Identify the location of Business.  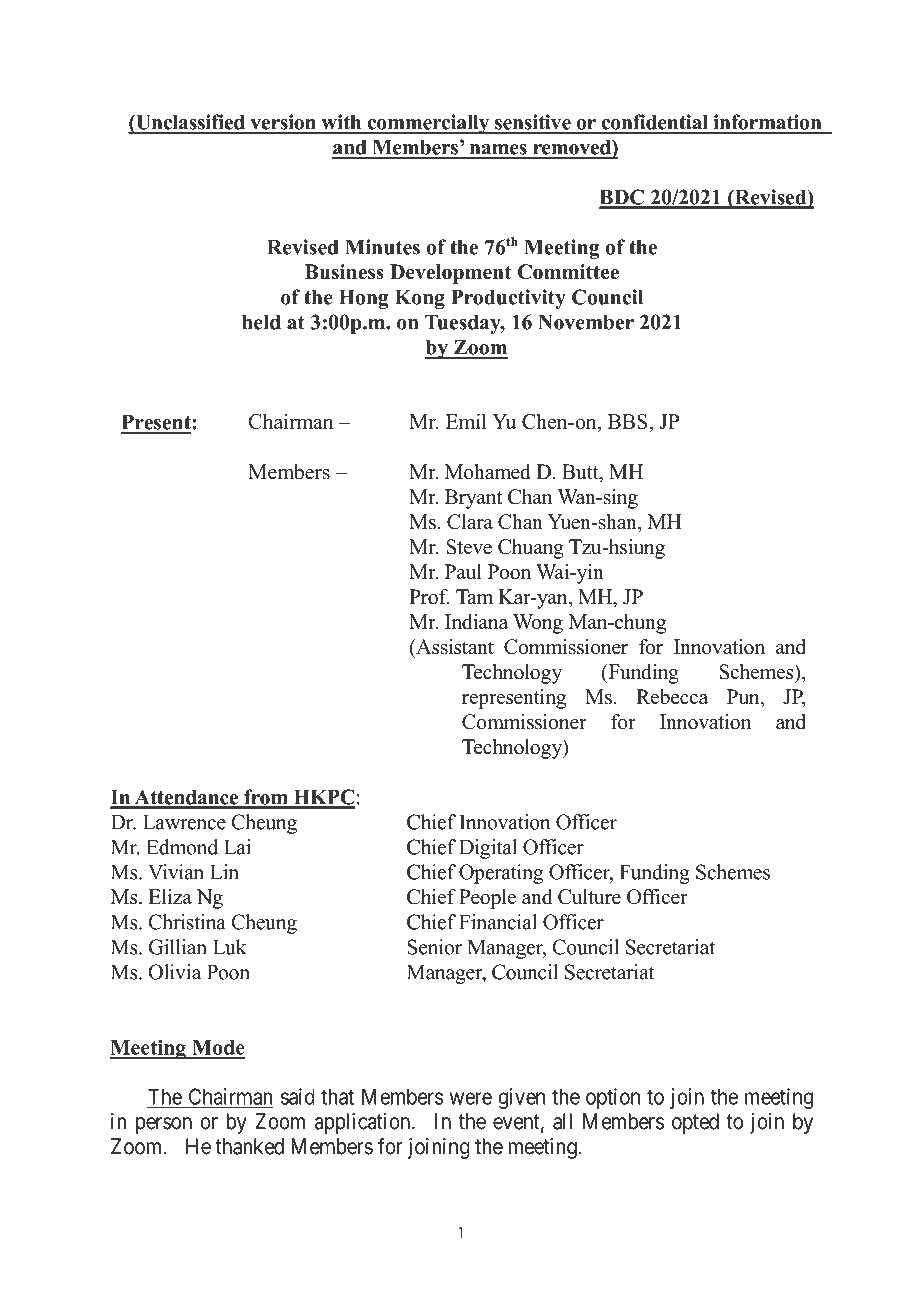
(344, 272).
